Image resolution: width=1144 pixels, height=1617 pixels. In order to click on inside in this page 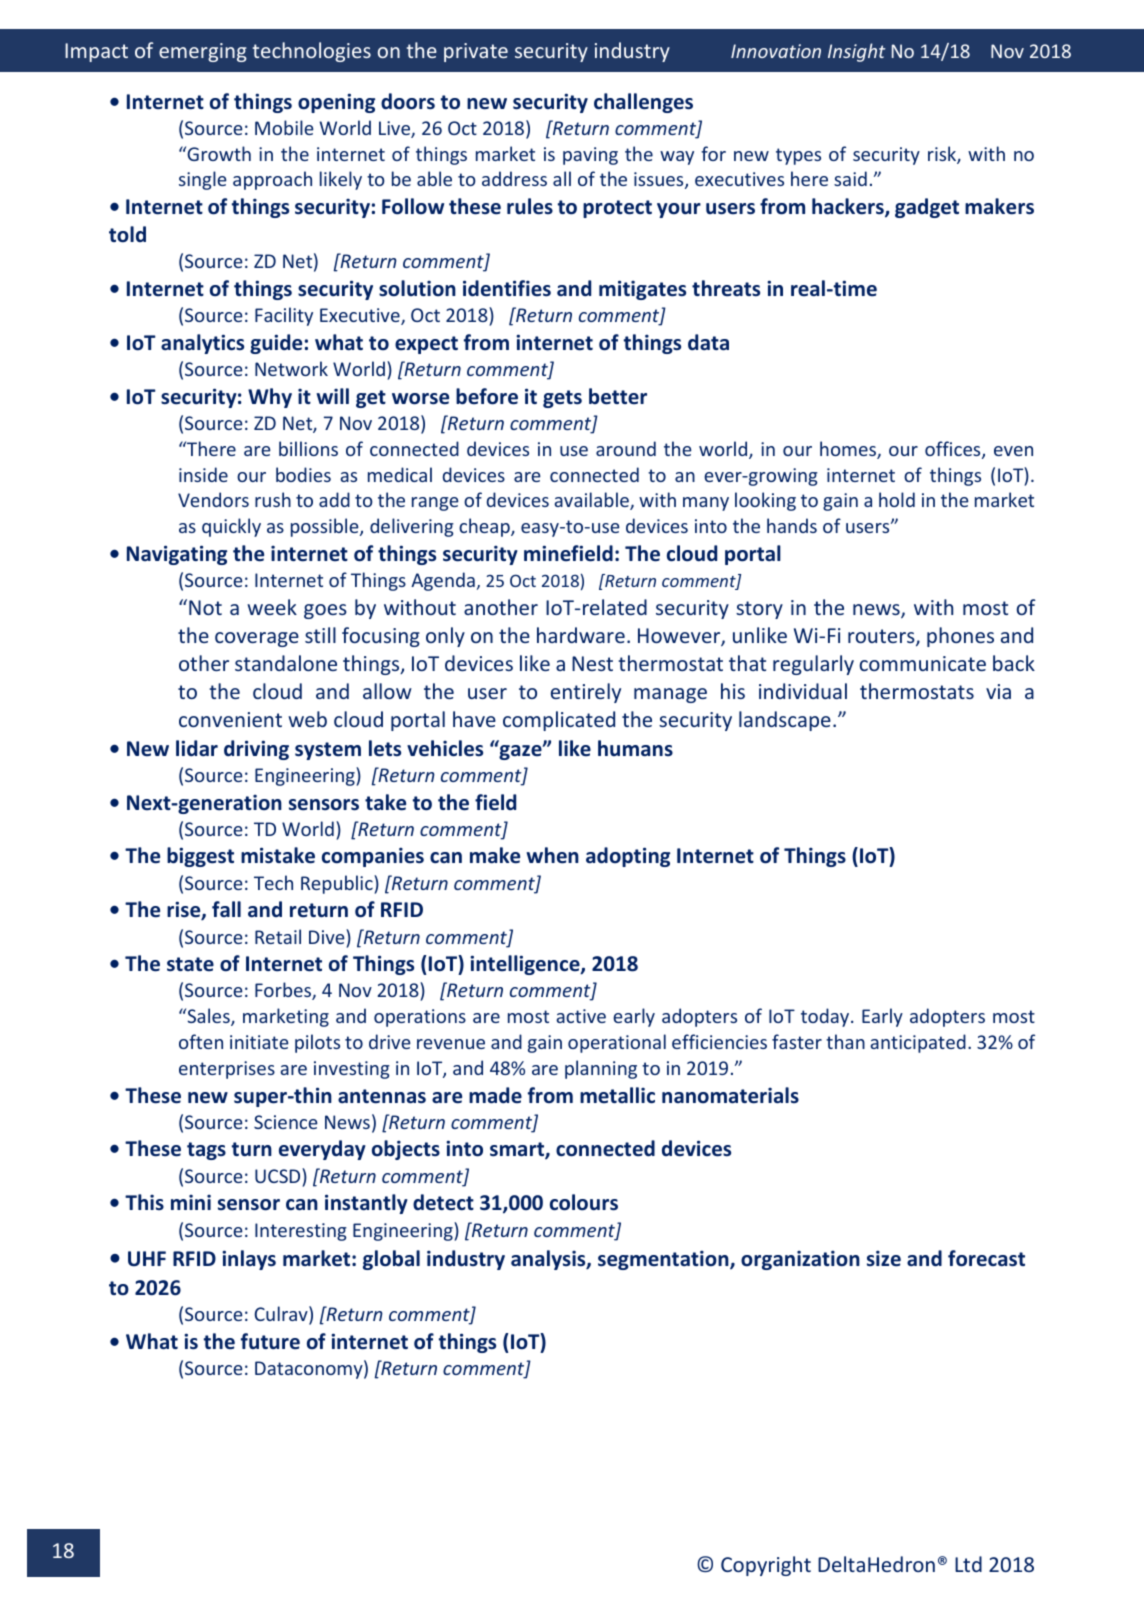, I will do `click(203, 474)`.
